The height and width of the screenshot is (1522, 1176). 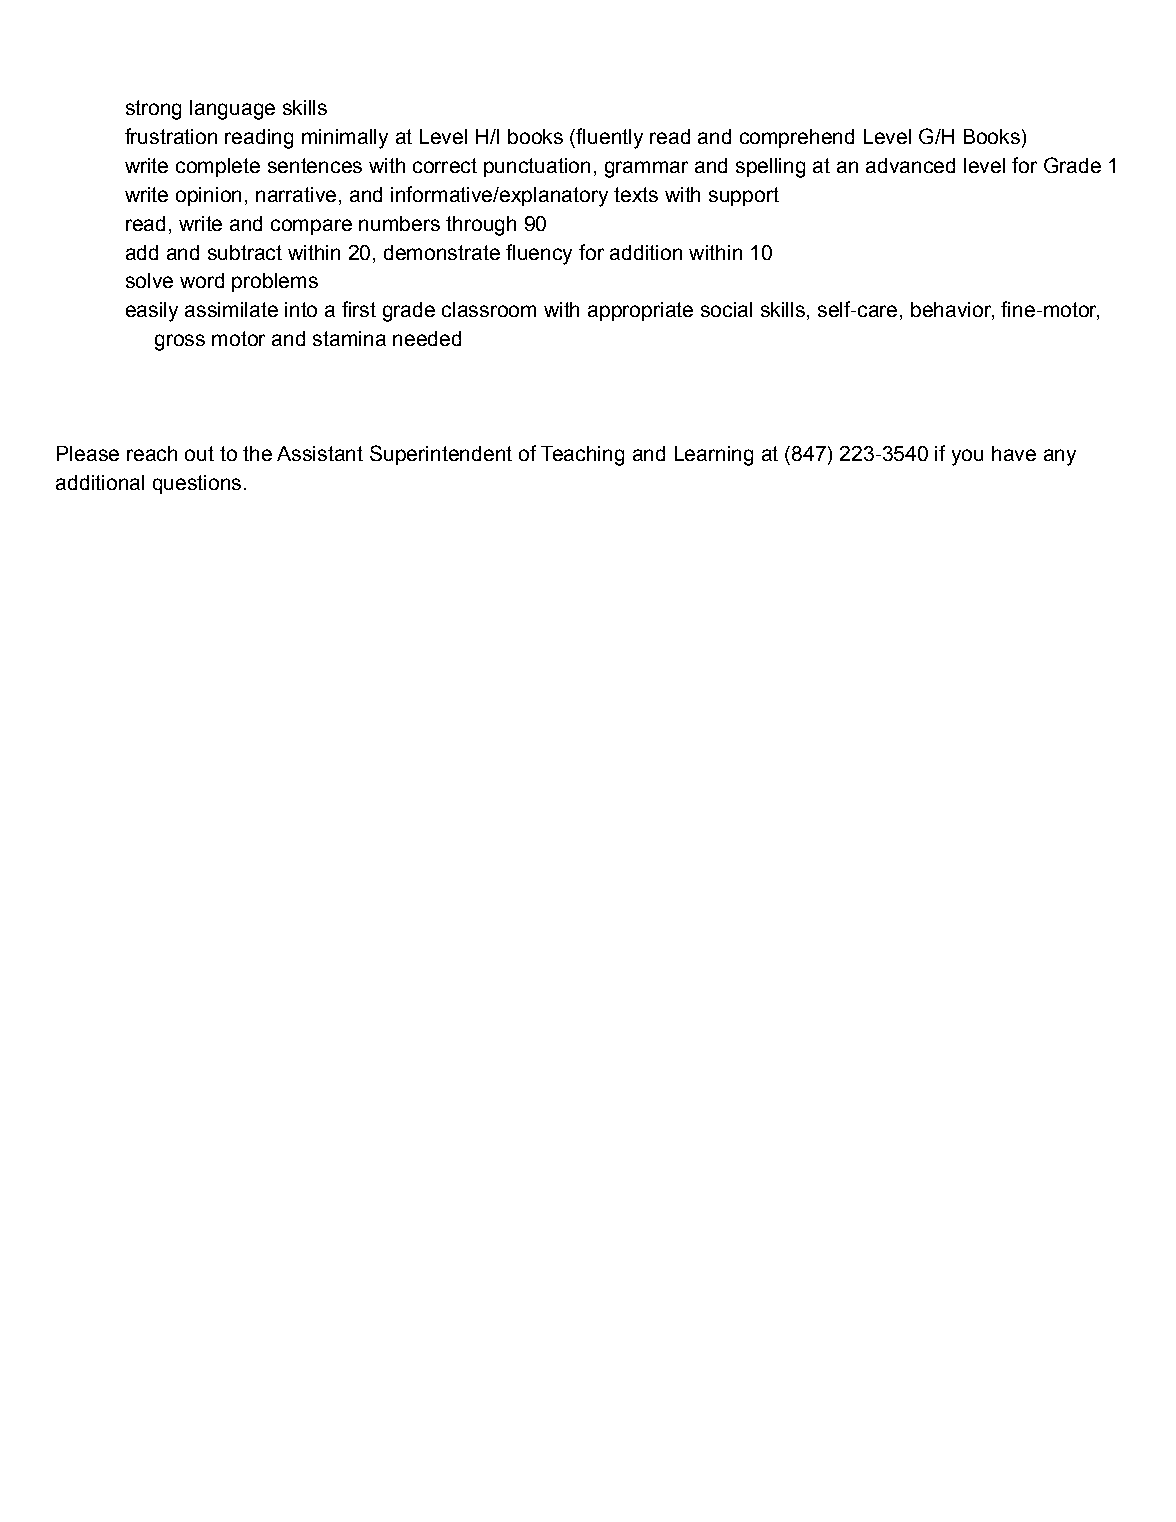 I want to click on social, so click(x=726, y=309).
